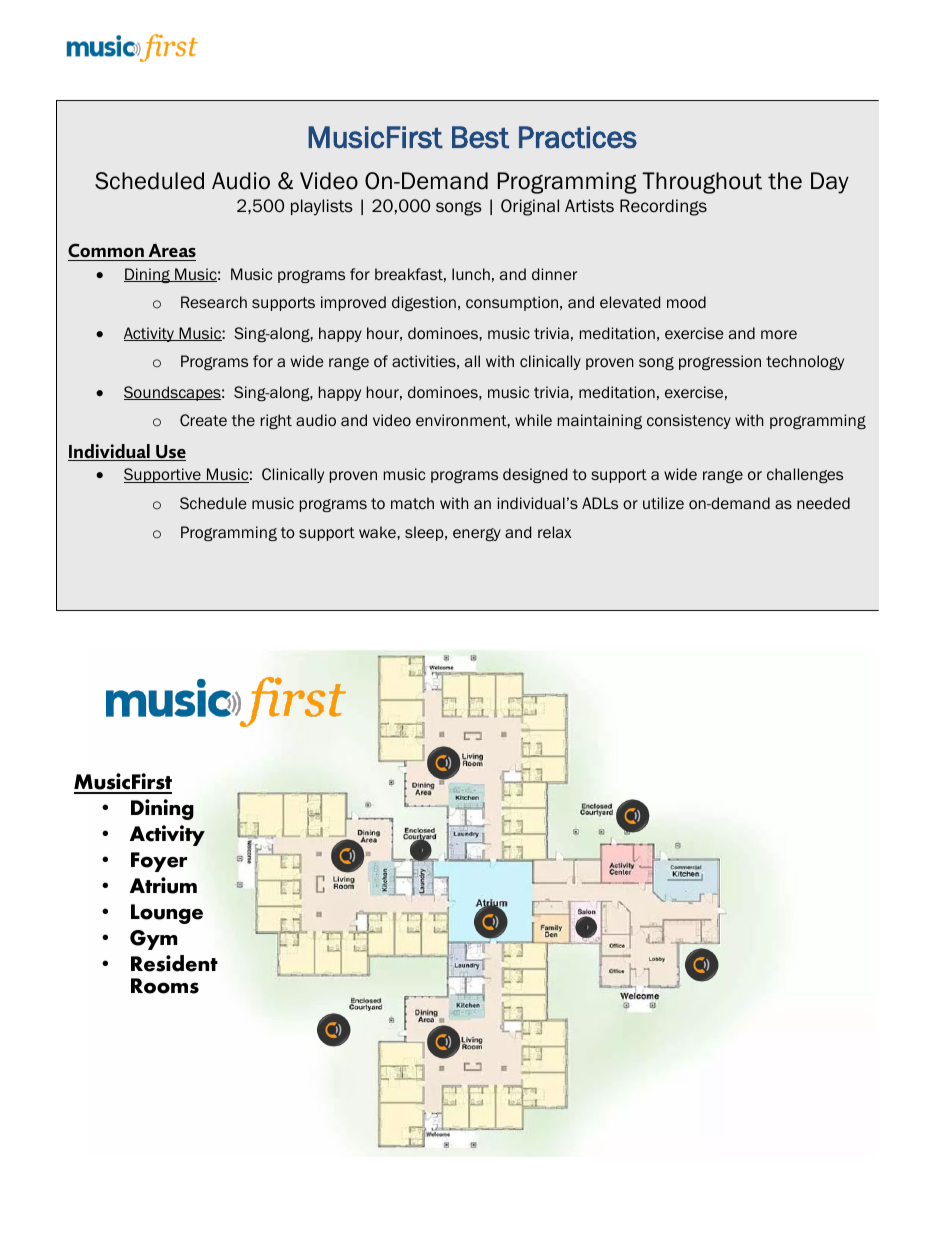  Describe the element at coordinates (174, 963) in the screenshot. I see `Resident` at that location.
